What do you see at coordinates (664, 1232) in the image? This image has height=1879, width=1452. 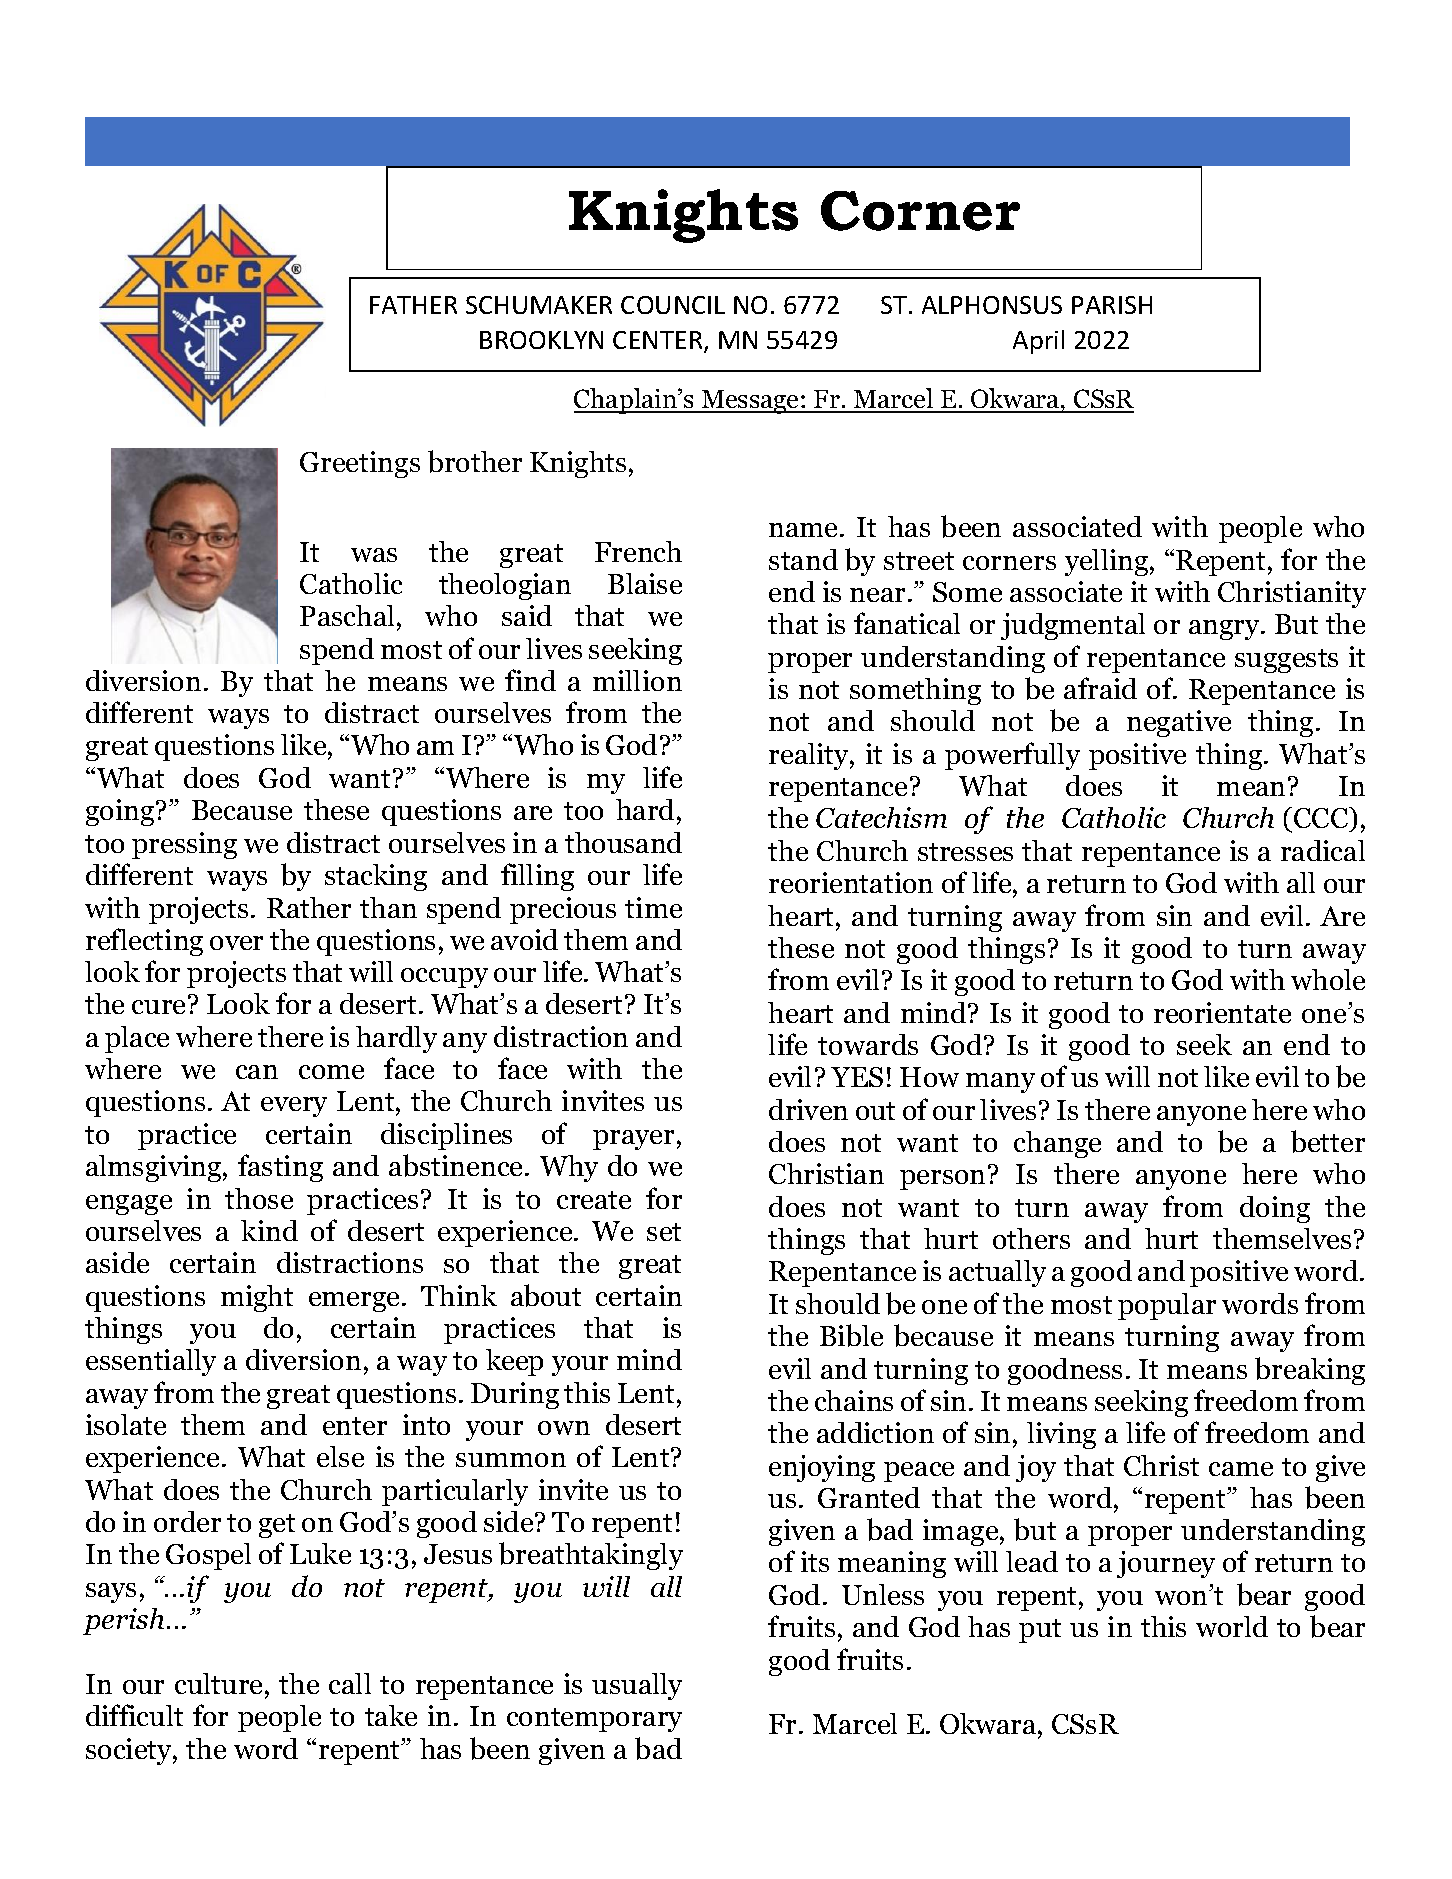 I see `set` at bounding box center [664, 1232].
